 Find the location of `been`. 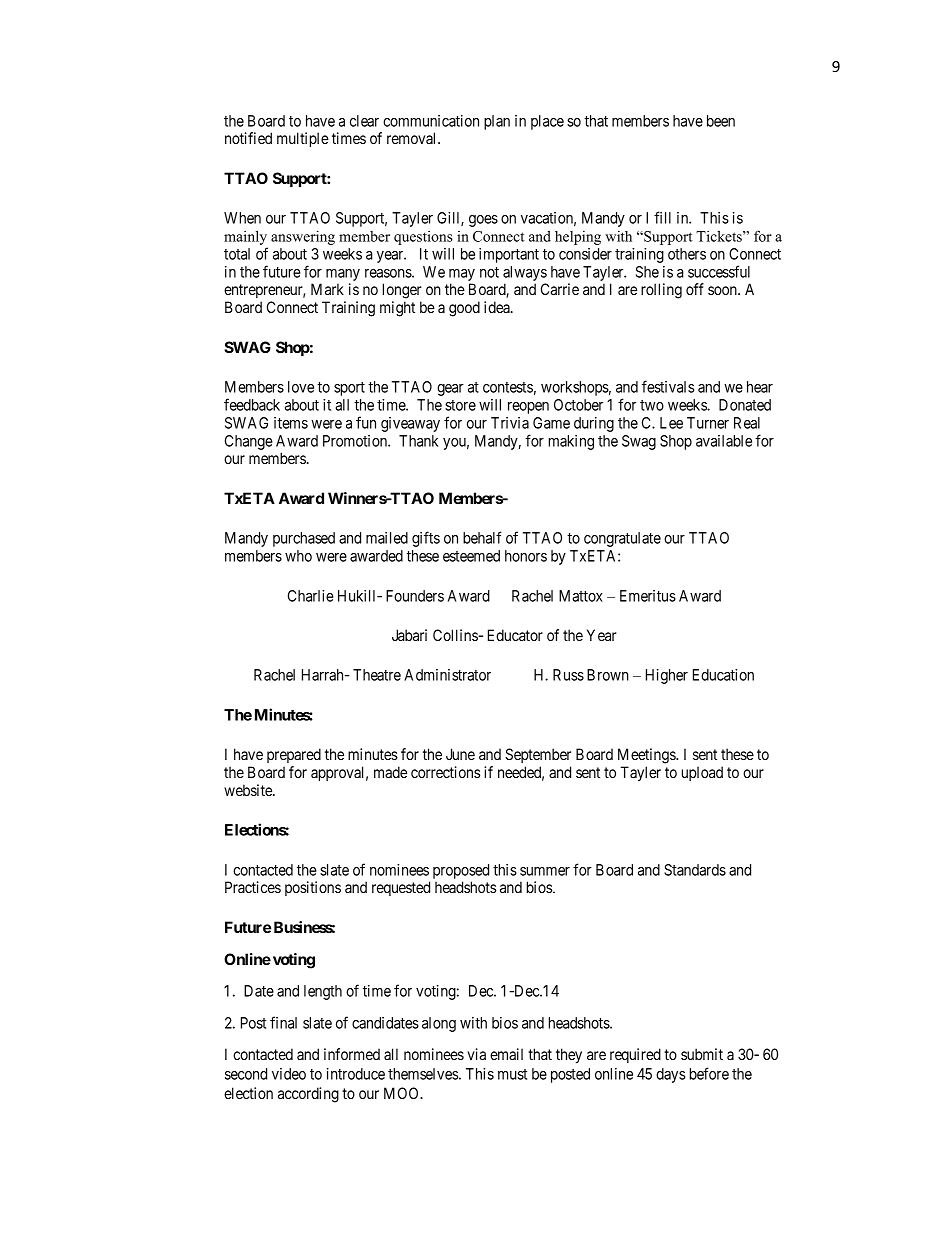

been is located at coordinates (721, 121).
